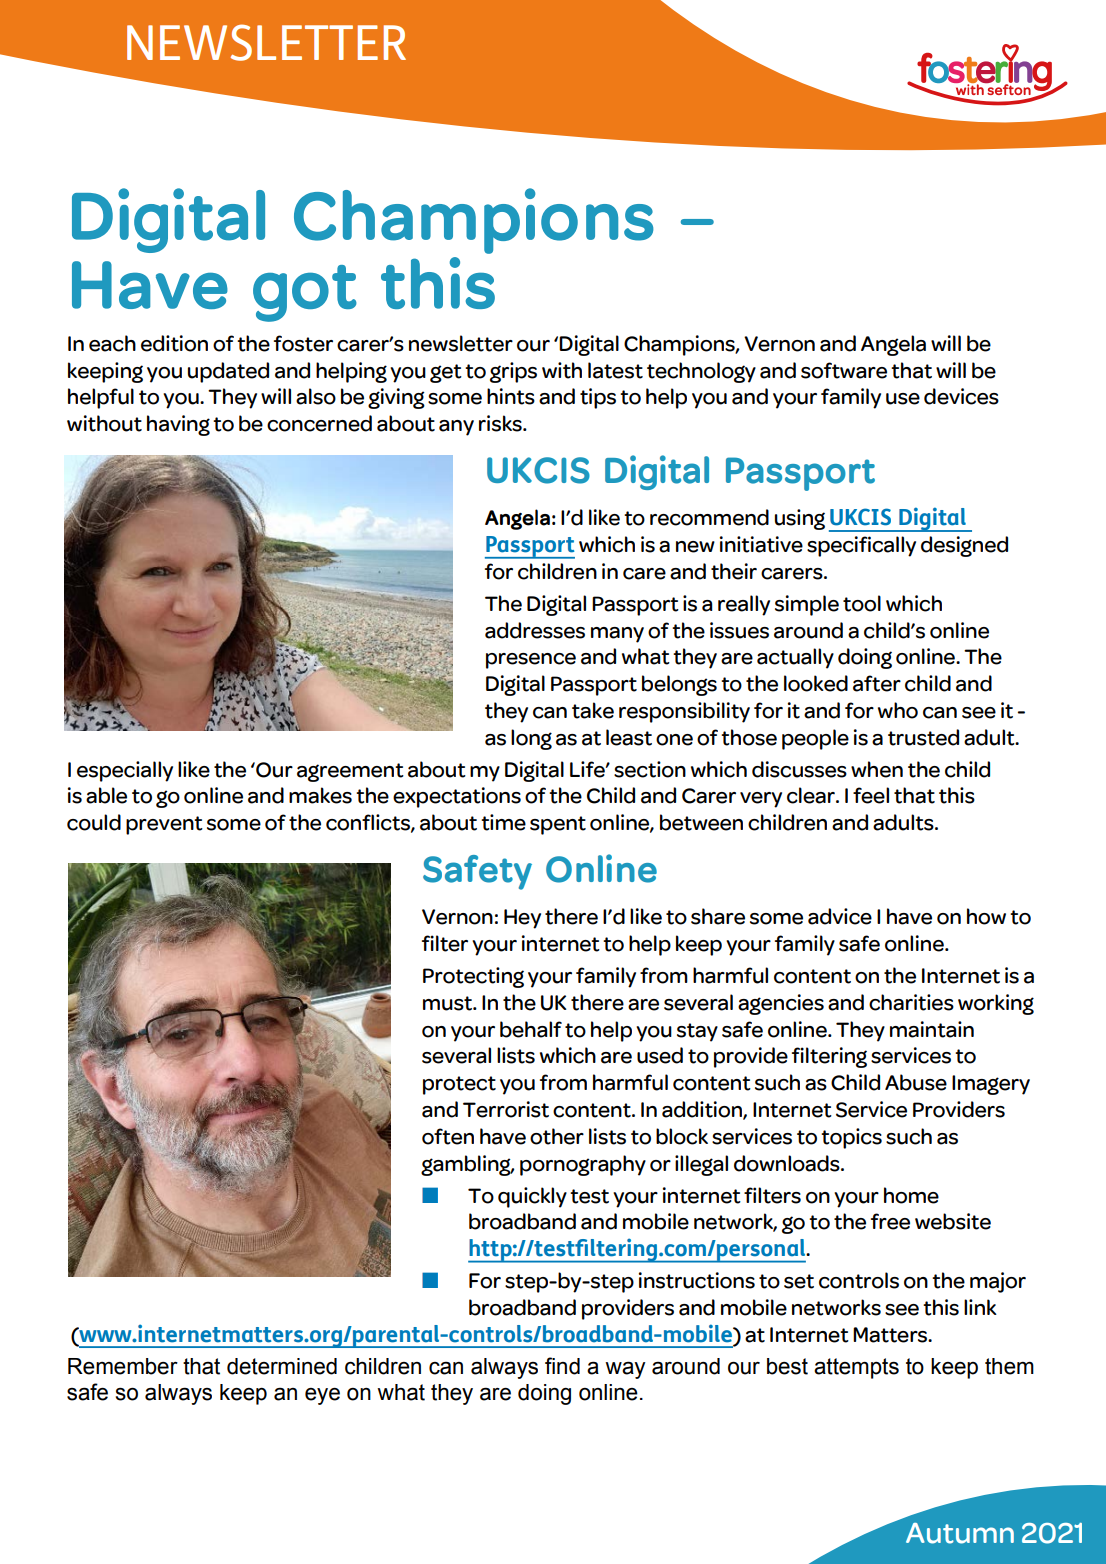  What do you see at coordinates (125, 771) in the screenshot?
I see `especially` at bounding box center [125, 771].
